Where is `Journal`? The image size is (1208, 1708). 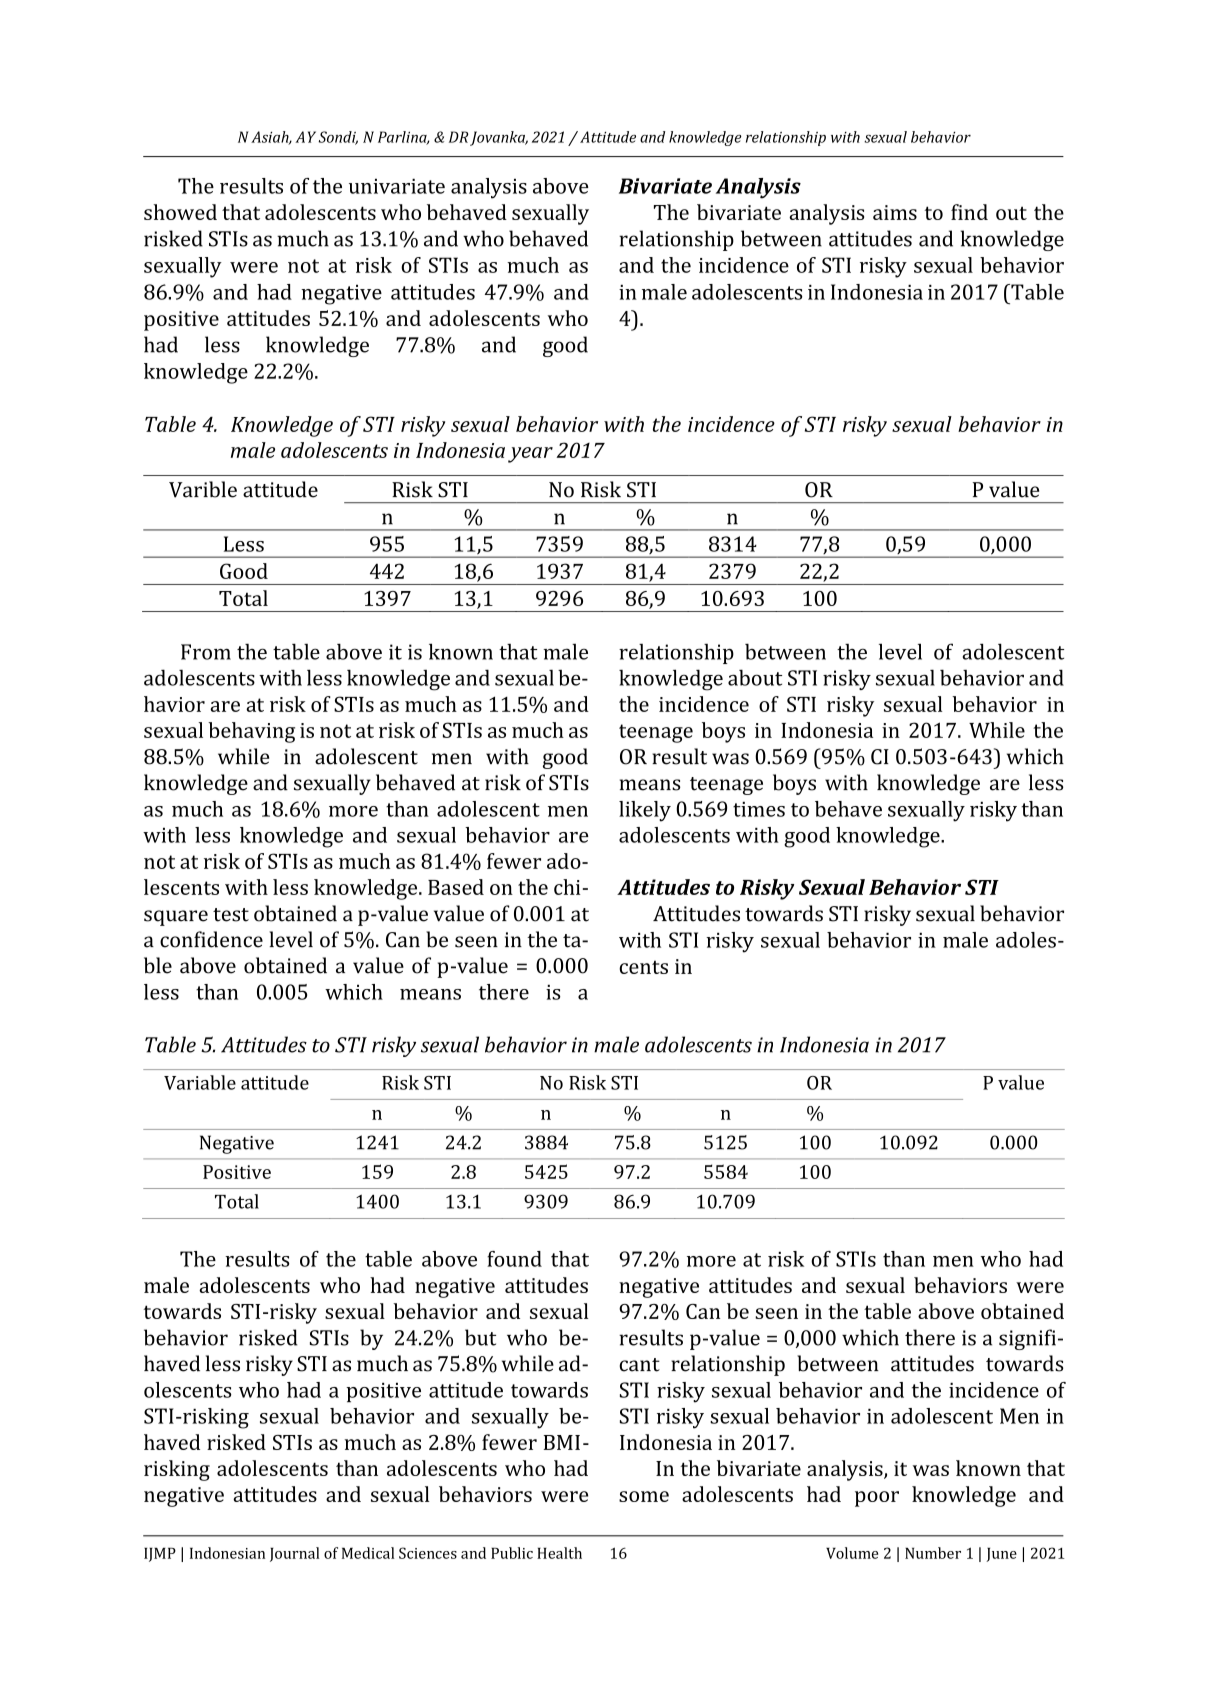
Journal is located at coordinates (294, 1554).
